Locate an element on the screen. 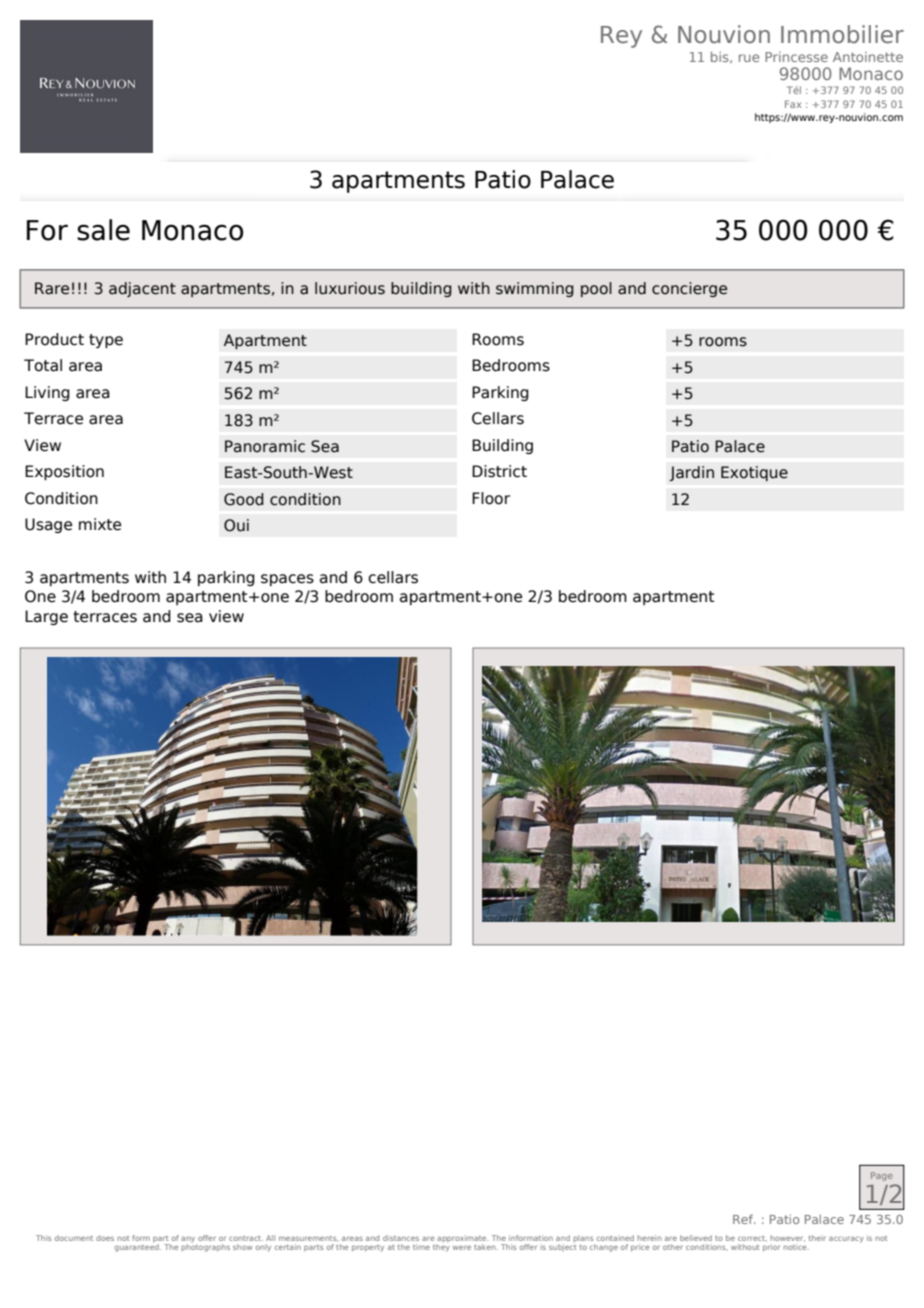 This screenshot has width=924, height=1308. approximate is located at coordinates (462, 1240).
